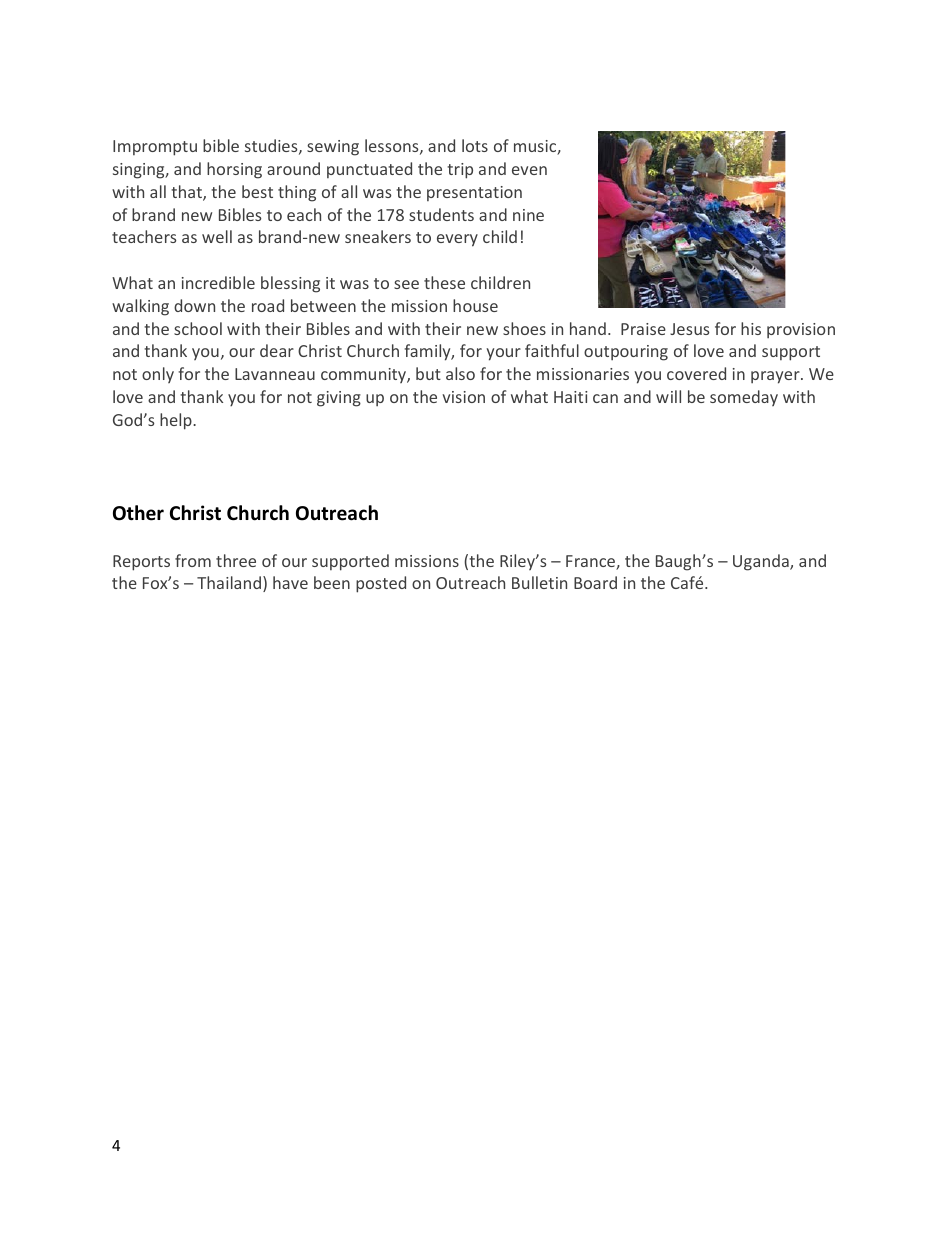  Describe the element at coordinates (762, 562) in the screenshot. I see `Uganda` at that location.
